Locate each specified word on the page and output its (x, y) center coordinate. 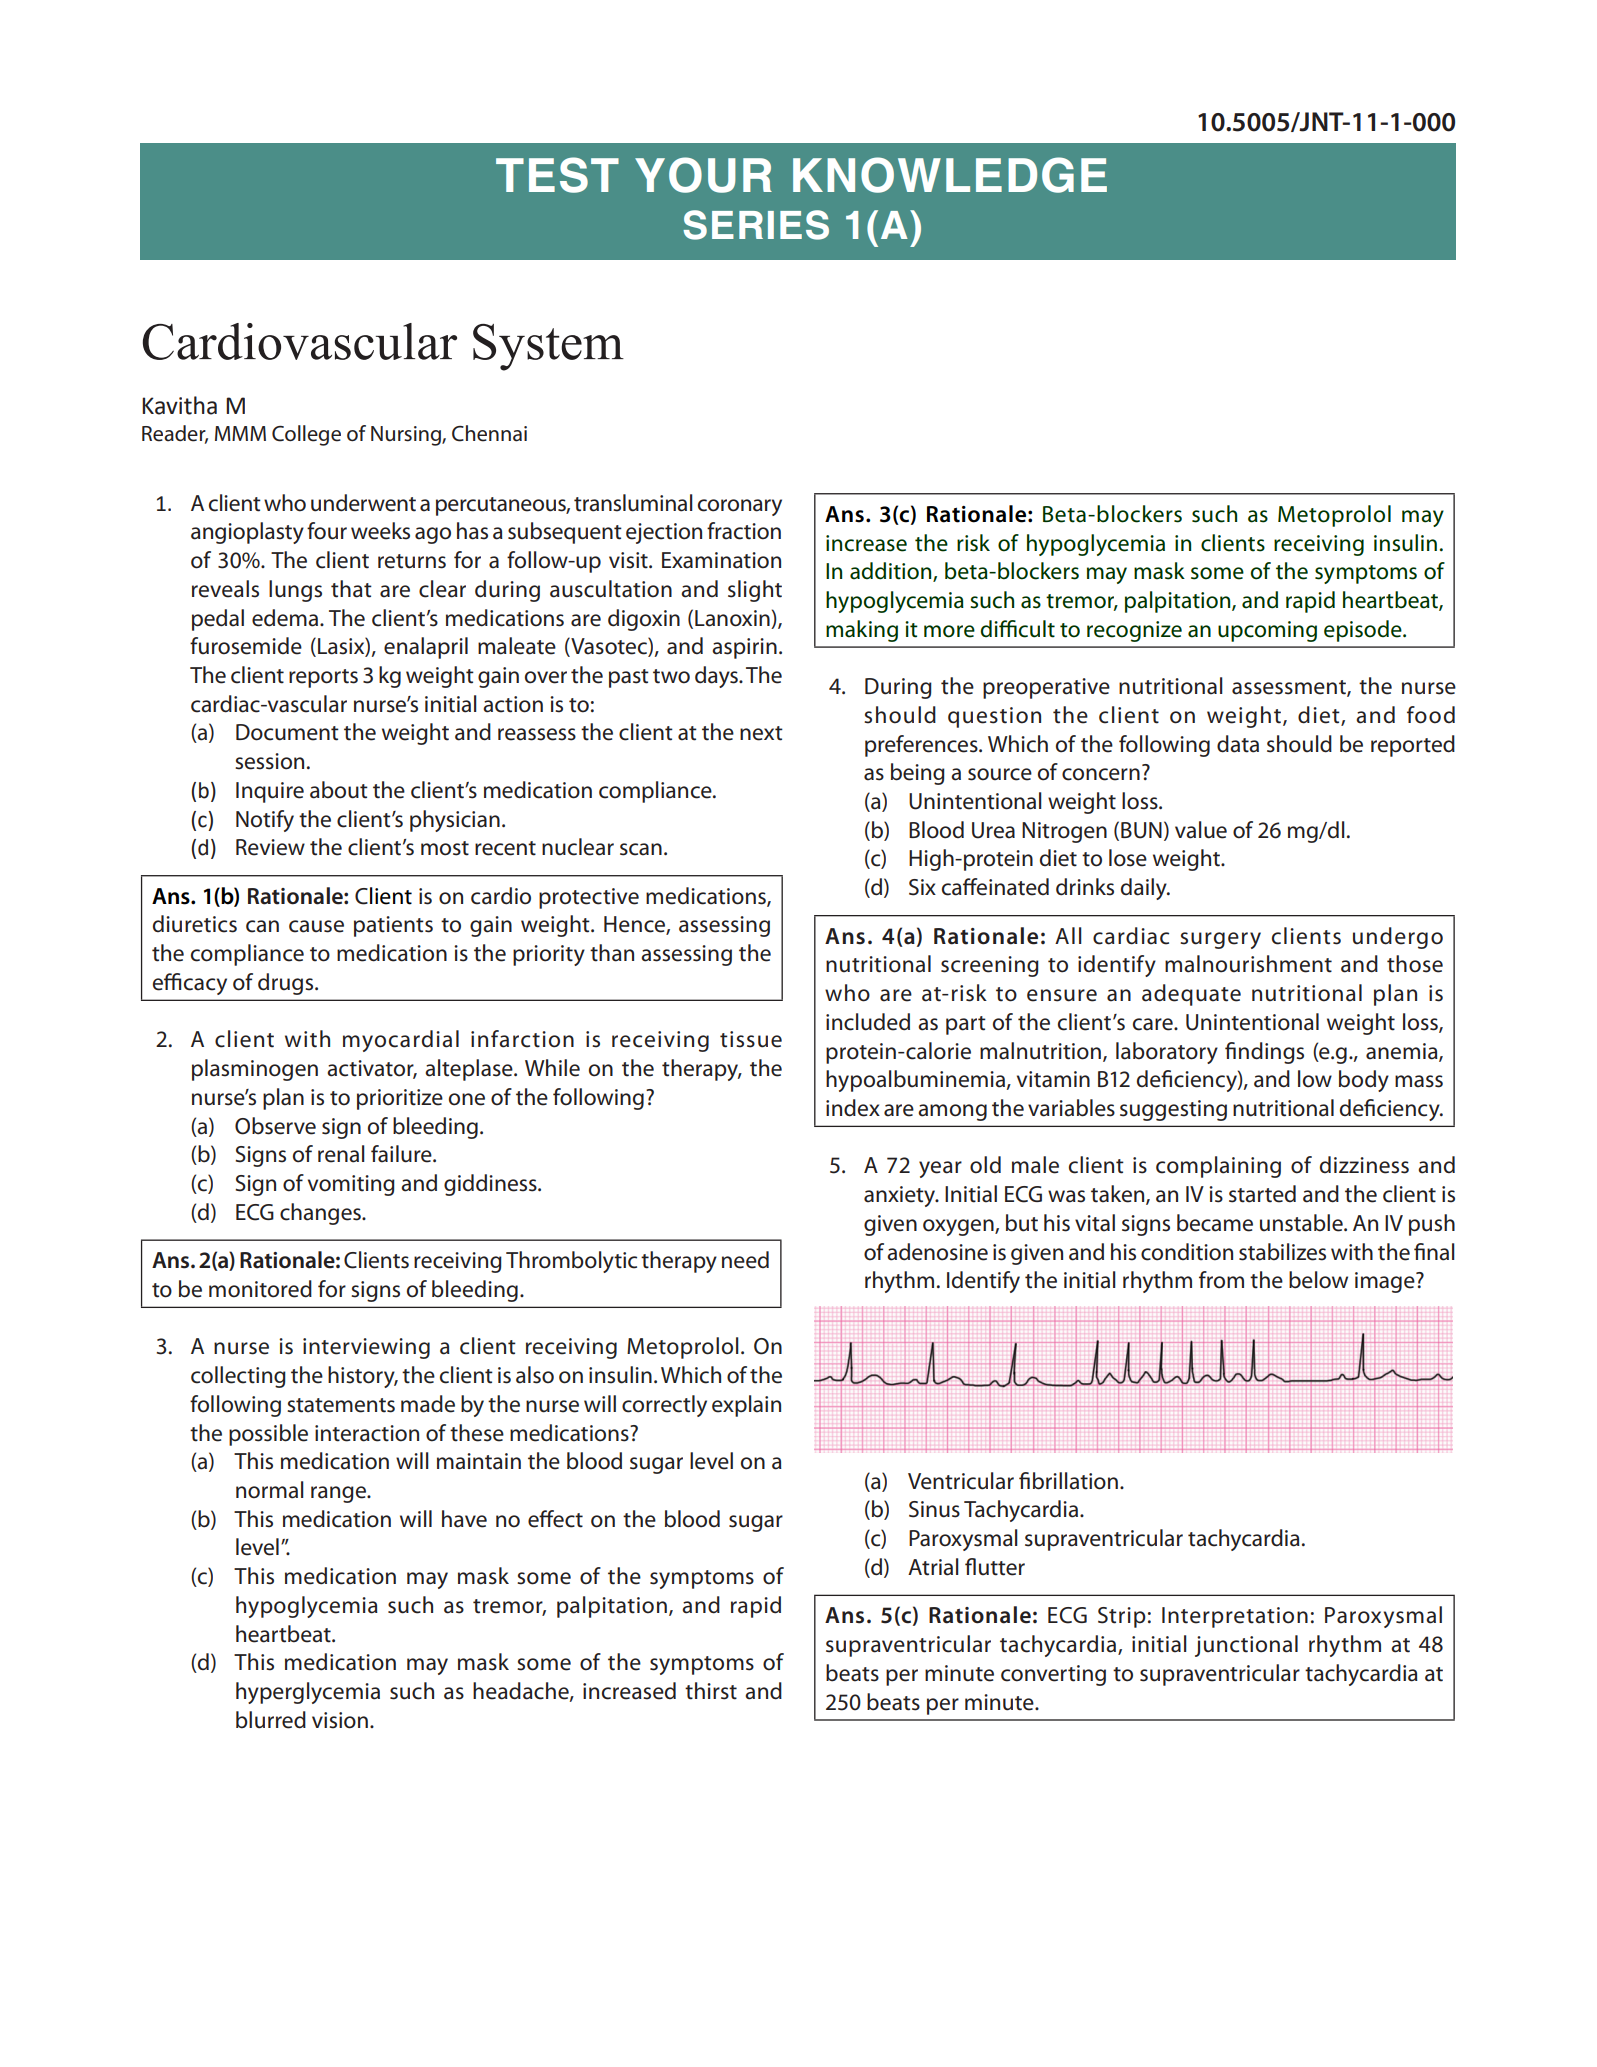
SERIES (756, 225)
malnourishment (1248, 964)
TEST (557, 175)
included (868, 1022)
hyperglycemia (308, 1693)
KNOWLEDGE (950, 175)
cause (316, 926)
